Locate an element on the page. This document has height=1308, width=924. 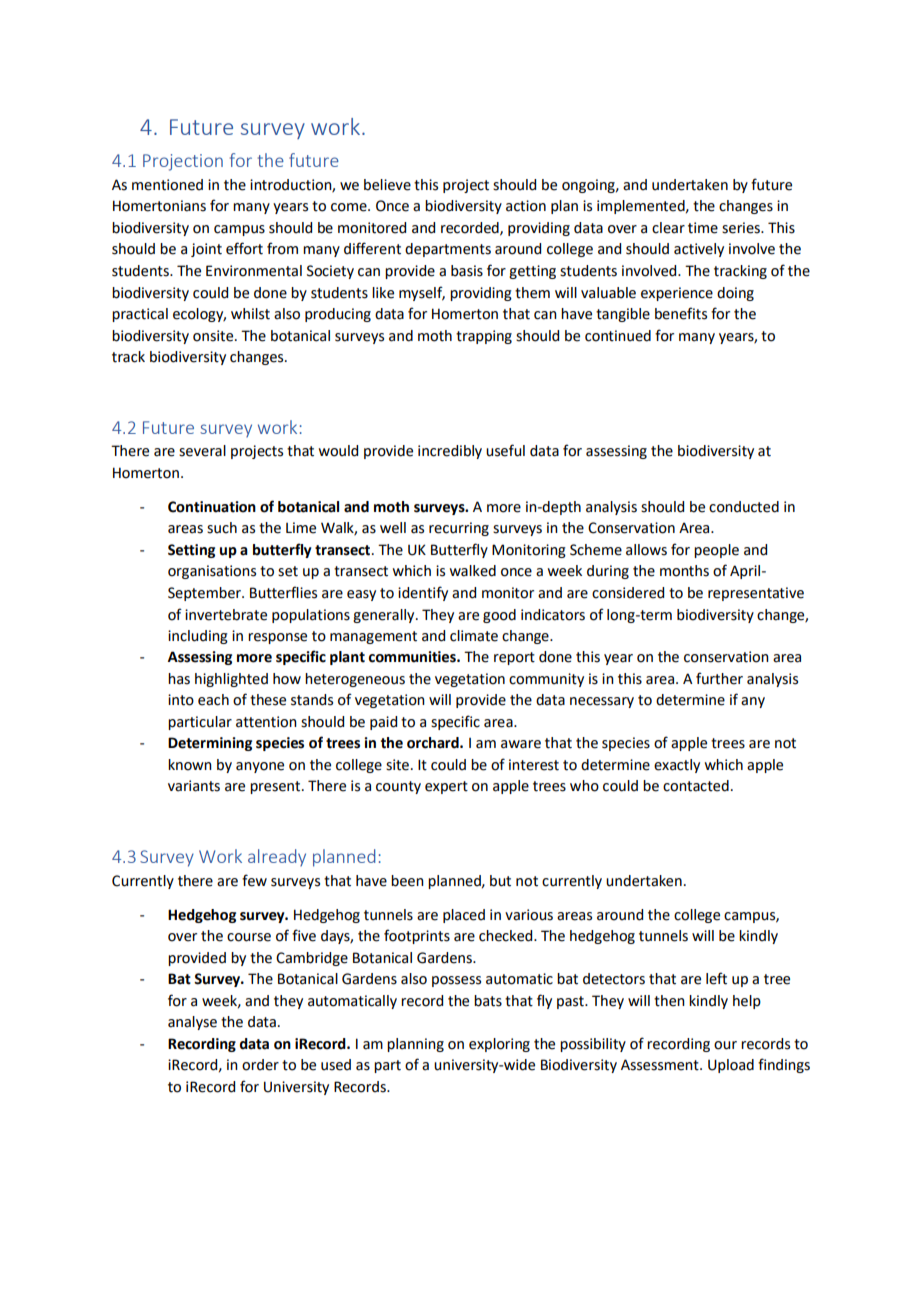
analyse is located at coordinates (192, 1023).
